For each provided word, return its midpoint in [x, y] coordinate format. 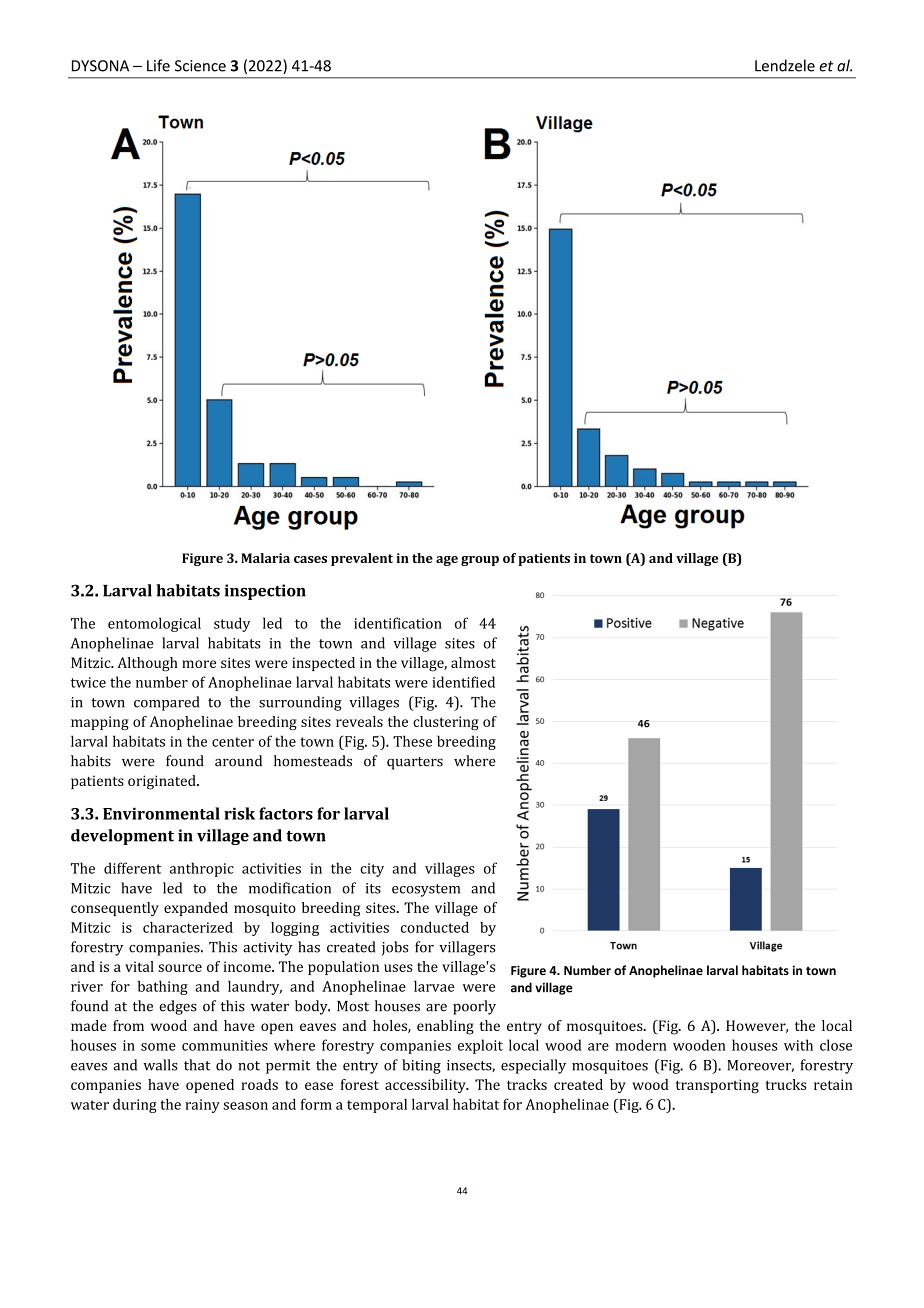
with [798, 1045]
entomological [154, 624]
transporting [717, 1086]
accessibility [426, 1086]
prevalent [362, 559]
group [480, 561]
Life [158, 65]
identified [463, 682]
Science [200, 66]
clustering [446, 723]
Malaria [265, 558]
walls [160, 1065]
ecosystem [426, 890]
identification [398, 623]
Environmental [161, 813]
